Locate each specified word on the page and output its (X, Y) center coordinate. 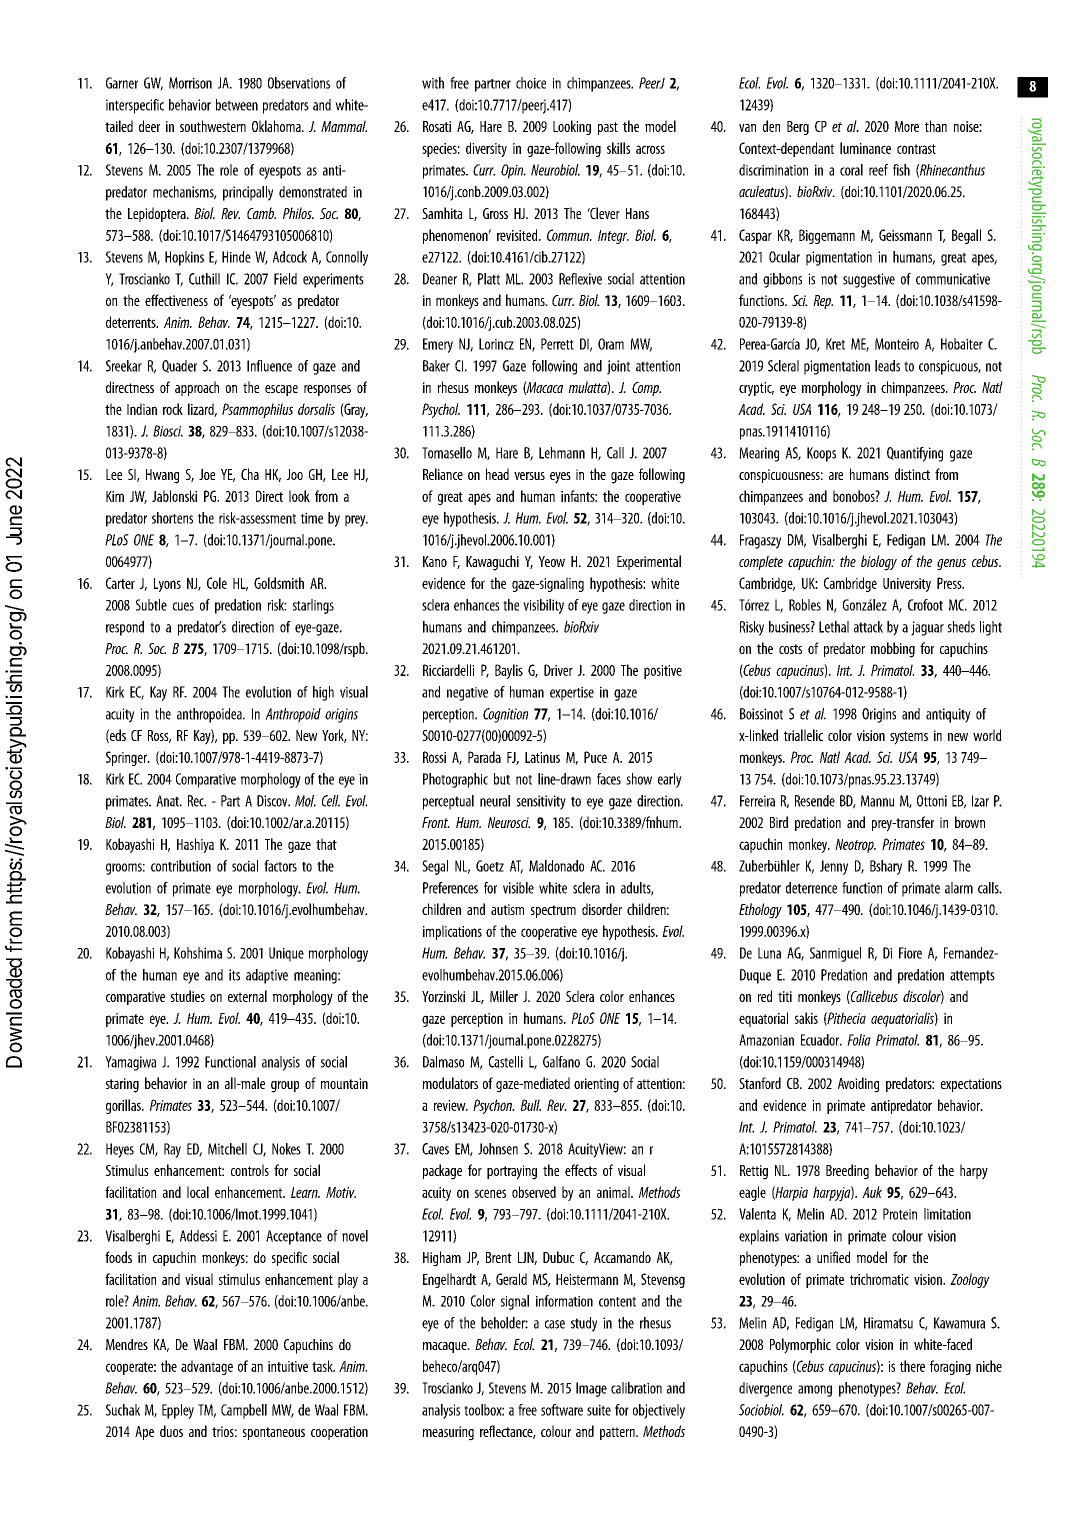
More (907, 126)
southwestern (213, 126)
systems (909, 738)
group (285, 1087)
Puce (595, 757)
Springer (127, 758)
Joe (207, 474)
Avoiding (858, 1085)
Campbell (244, 1411)
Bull (531, 1105)
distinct (912, 474)
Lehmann (562, 453)
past (608, 128)
